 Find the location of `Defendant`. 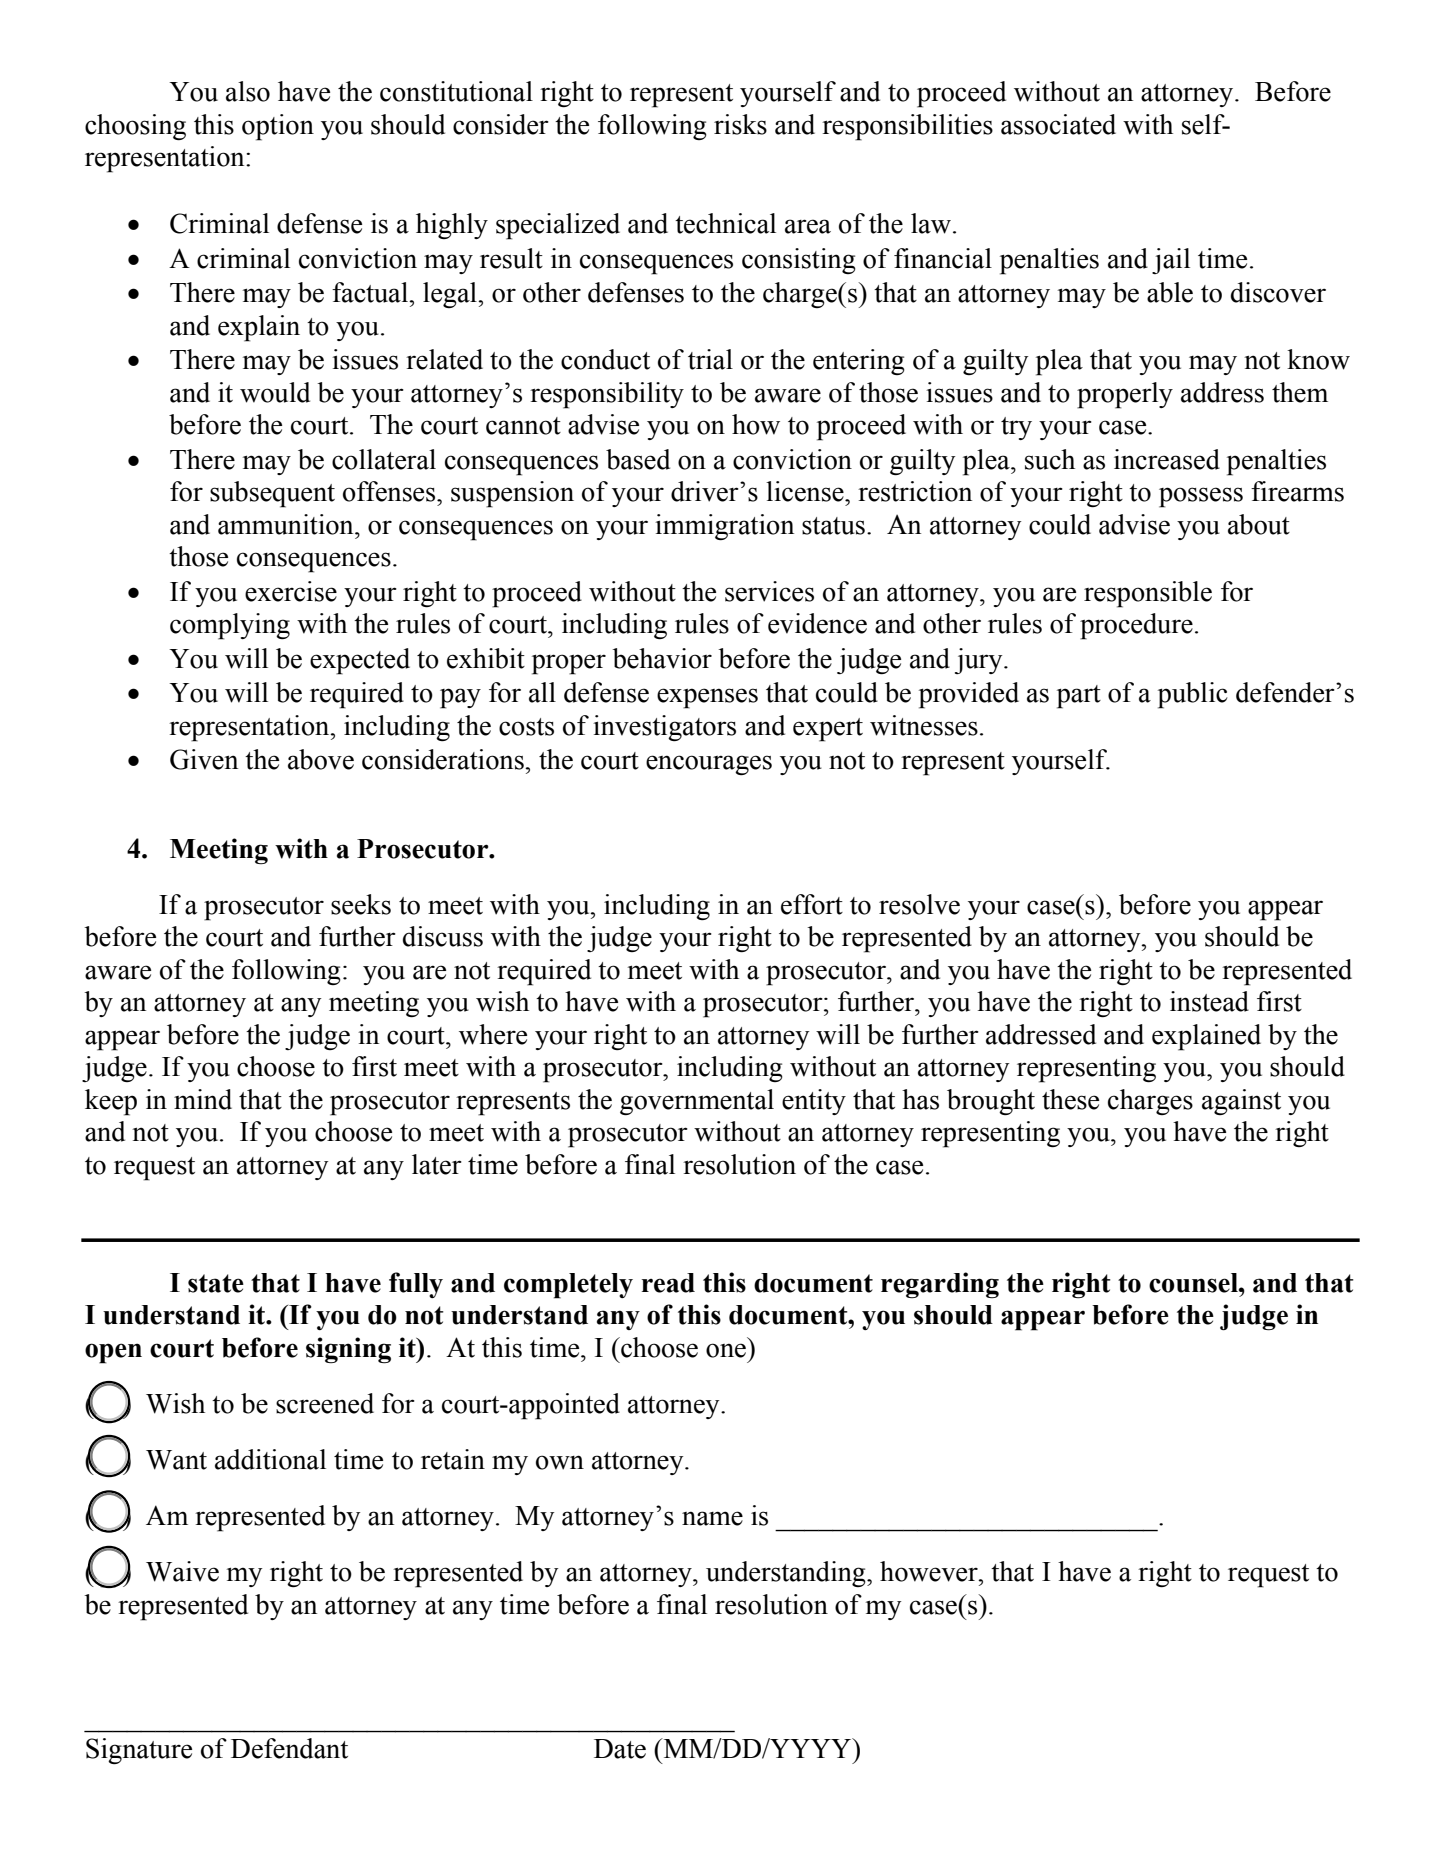

Defendant is located at coordinates (289, 1748).
